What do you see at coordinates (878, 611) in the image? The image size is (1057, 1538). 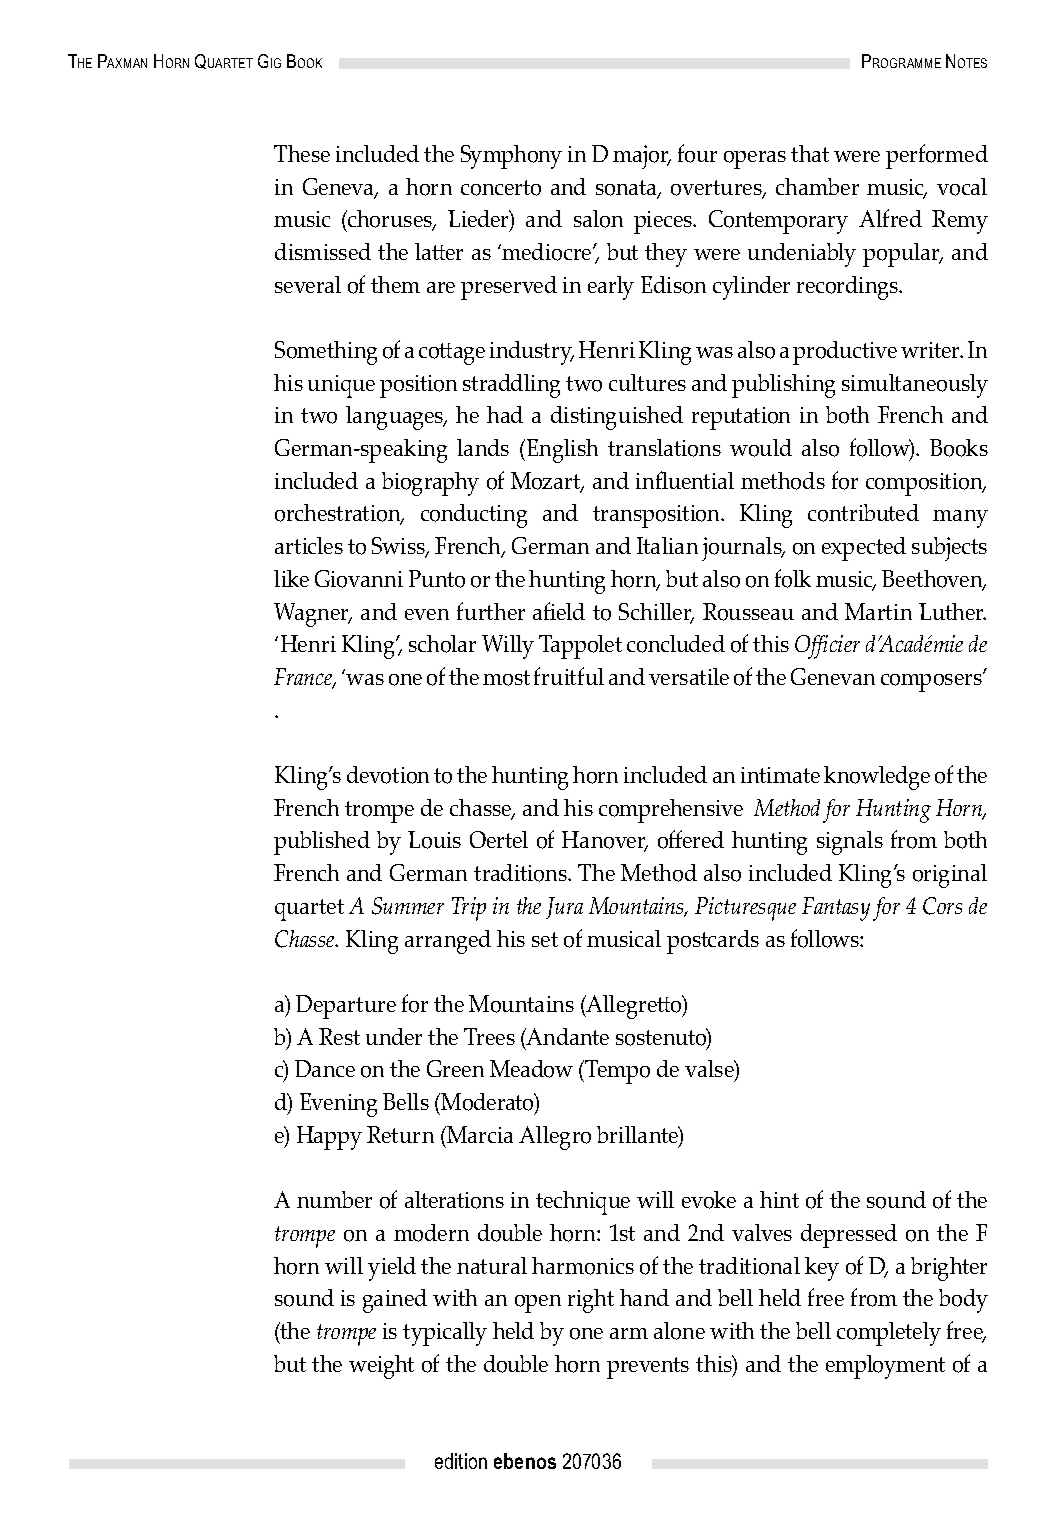 I see `Martin` at bounding box center [878, 611].
